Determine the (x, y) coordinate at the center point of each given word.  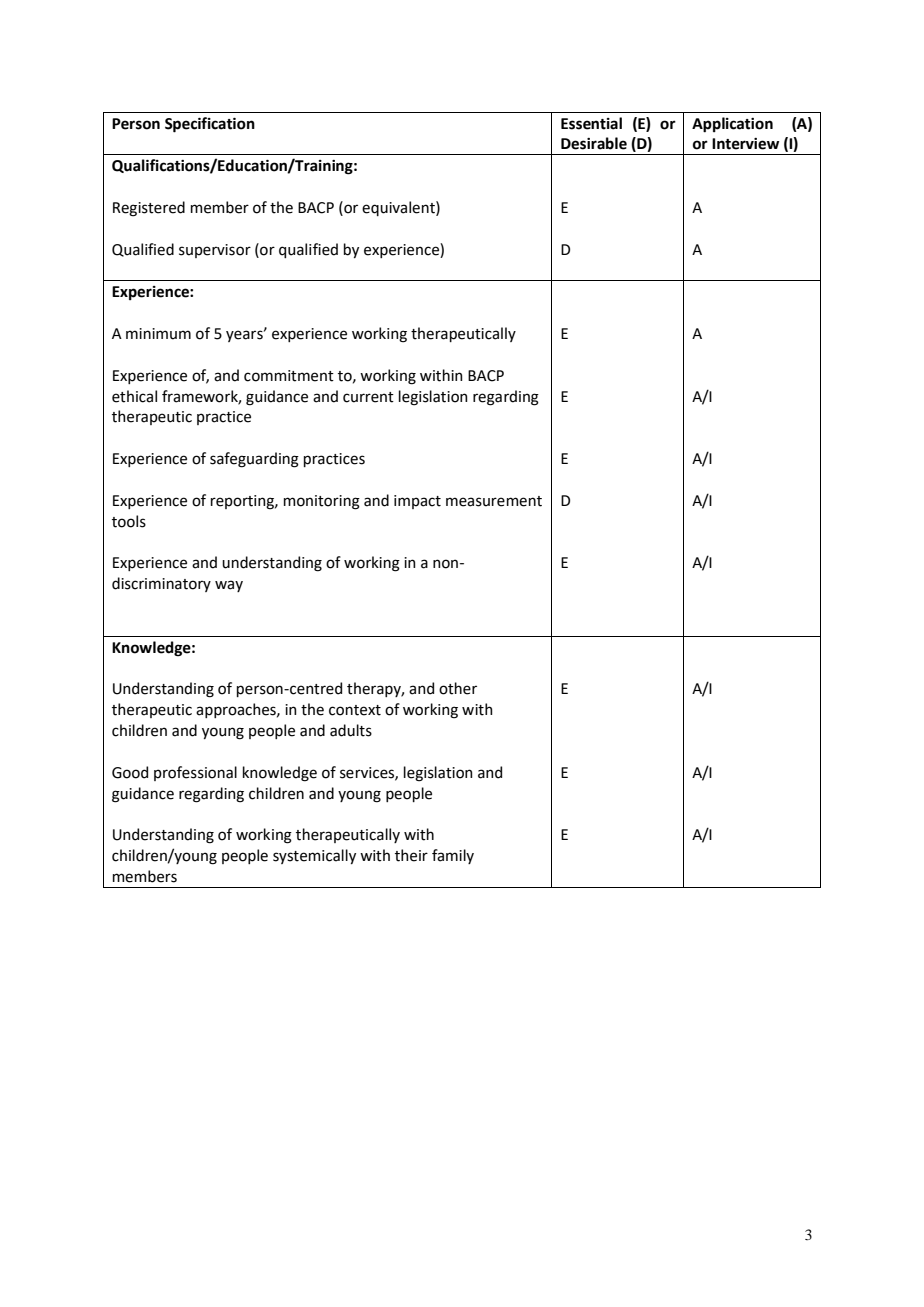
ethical (134, 396)
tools (129, 521)
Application (732, 125)
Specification (210, 125)
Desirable (594, 143)
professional (195, 773)
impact (417, 502)
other (458, 688)
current (368, 397)
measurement (494, 501)
